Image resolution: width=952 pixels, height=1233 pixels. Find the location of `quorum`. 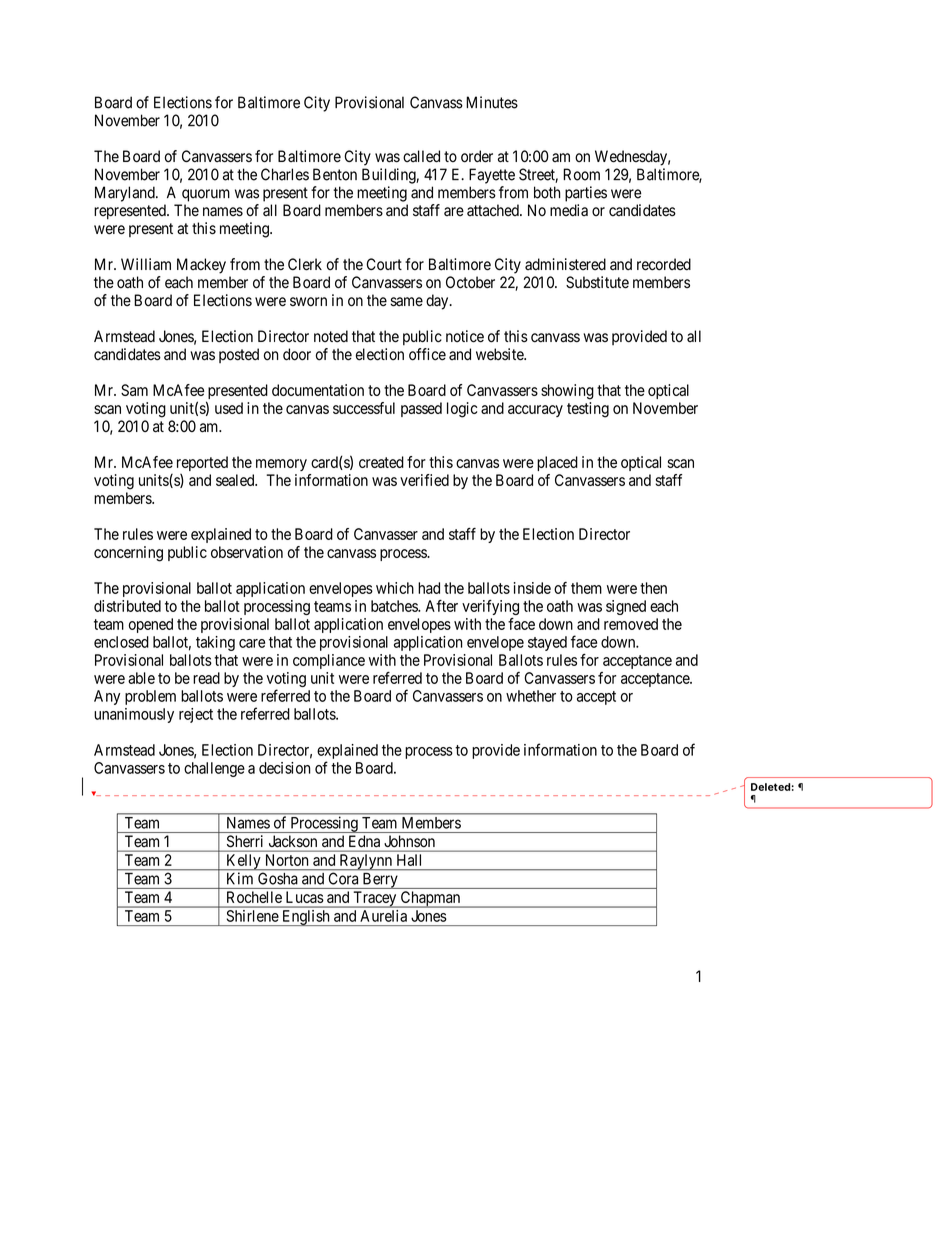

quorum is located at coordinates (206, 195).
